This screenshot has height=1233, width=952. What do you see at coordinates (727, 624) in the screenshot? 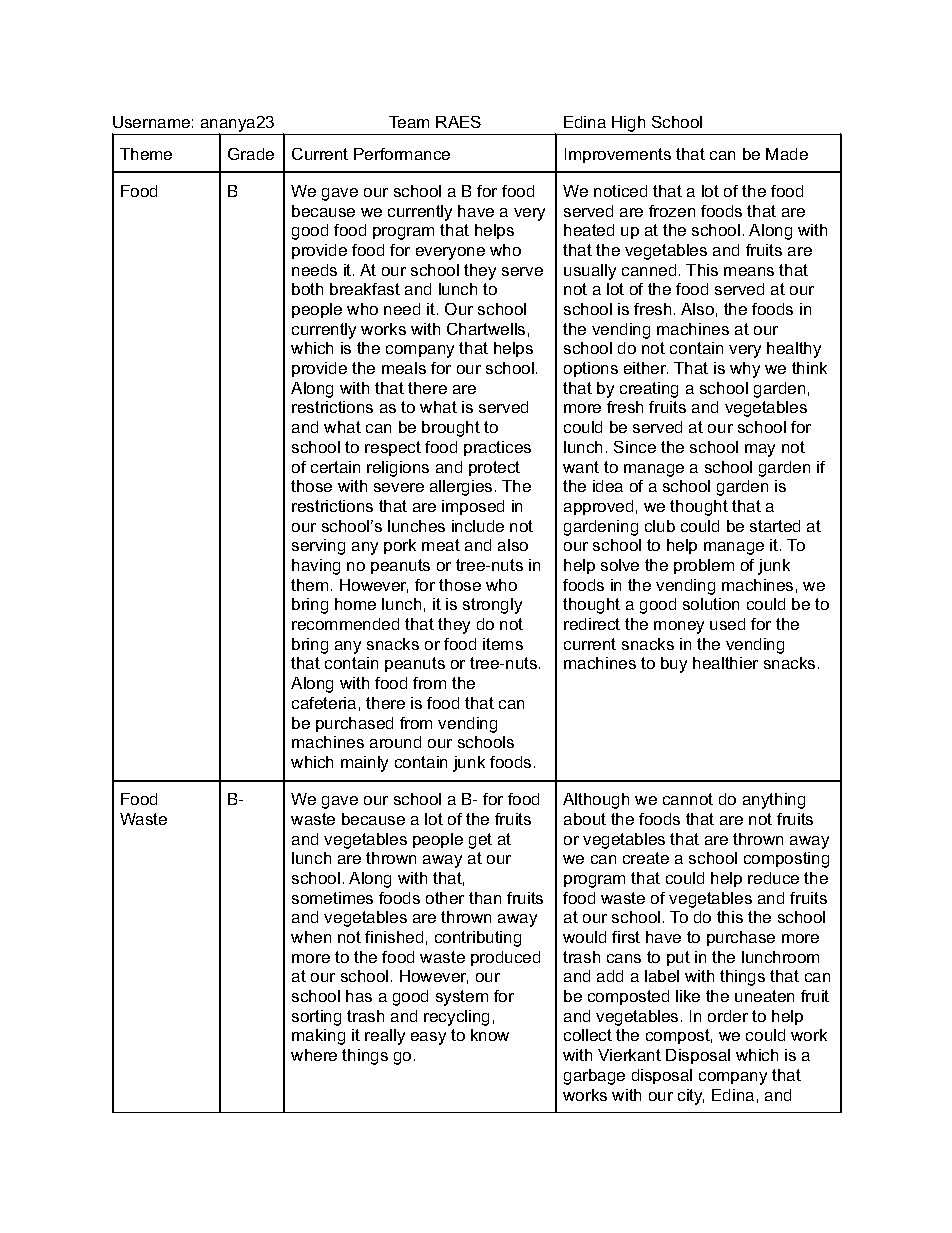
I see `used` at bounding box center [727, 624].
